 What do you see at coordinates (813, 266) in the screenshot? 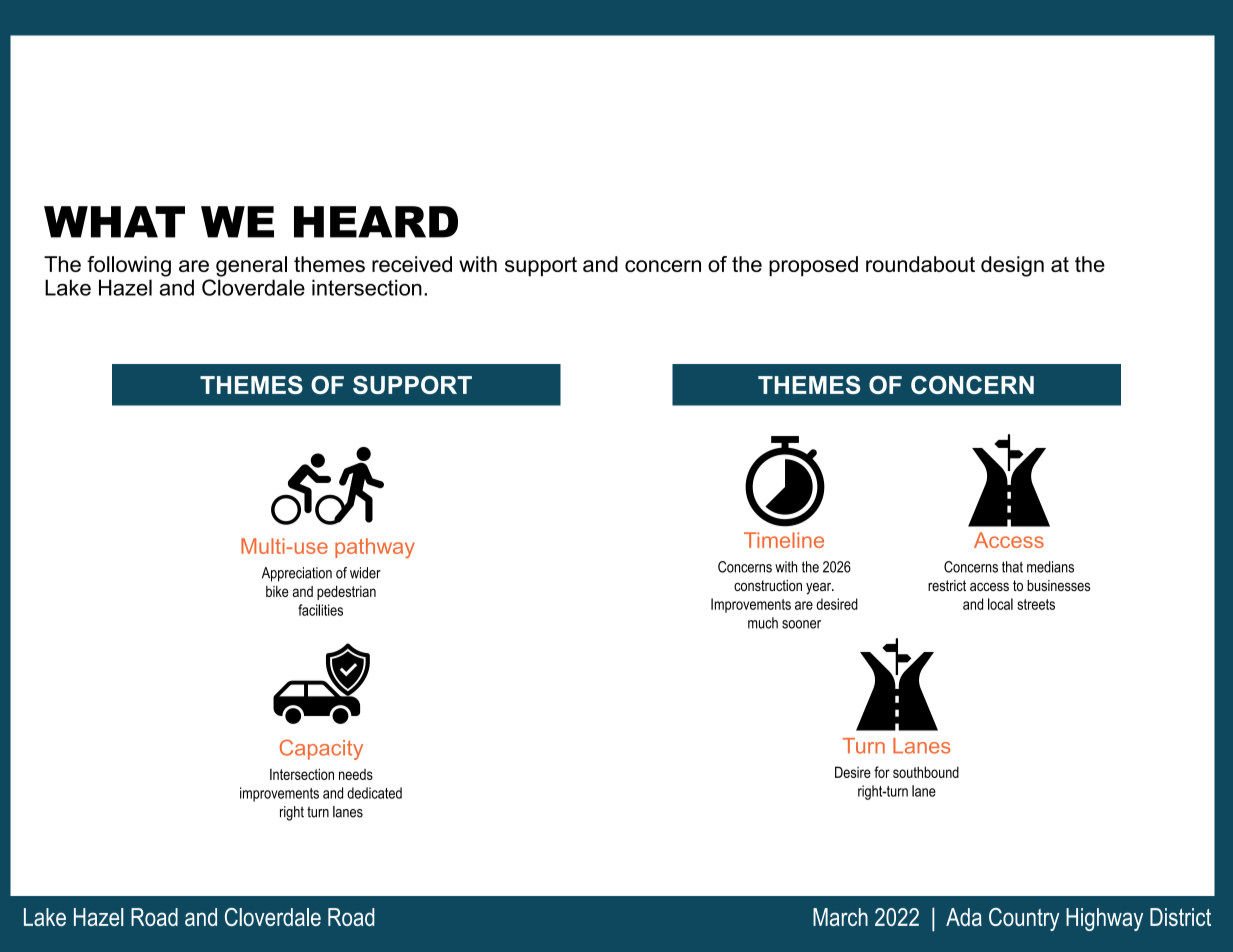
I see `proposed` at bounding box center [813, 266].
